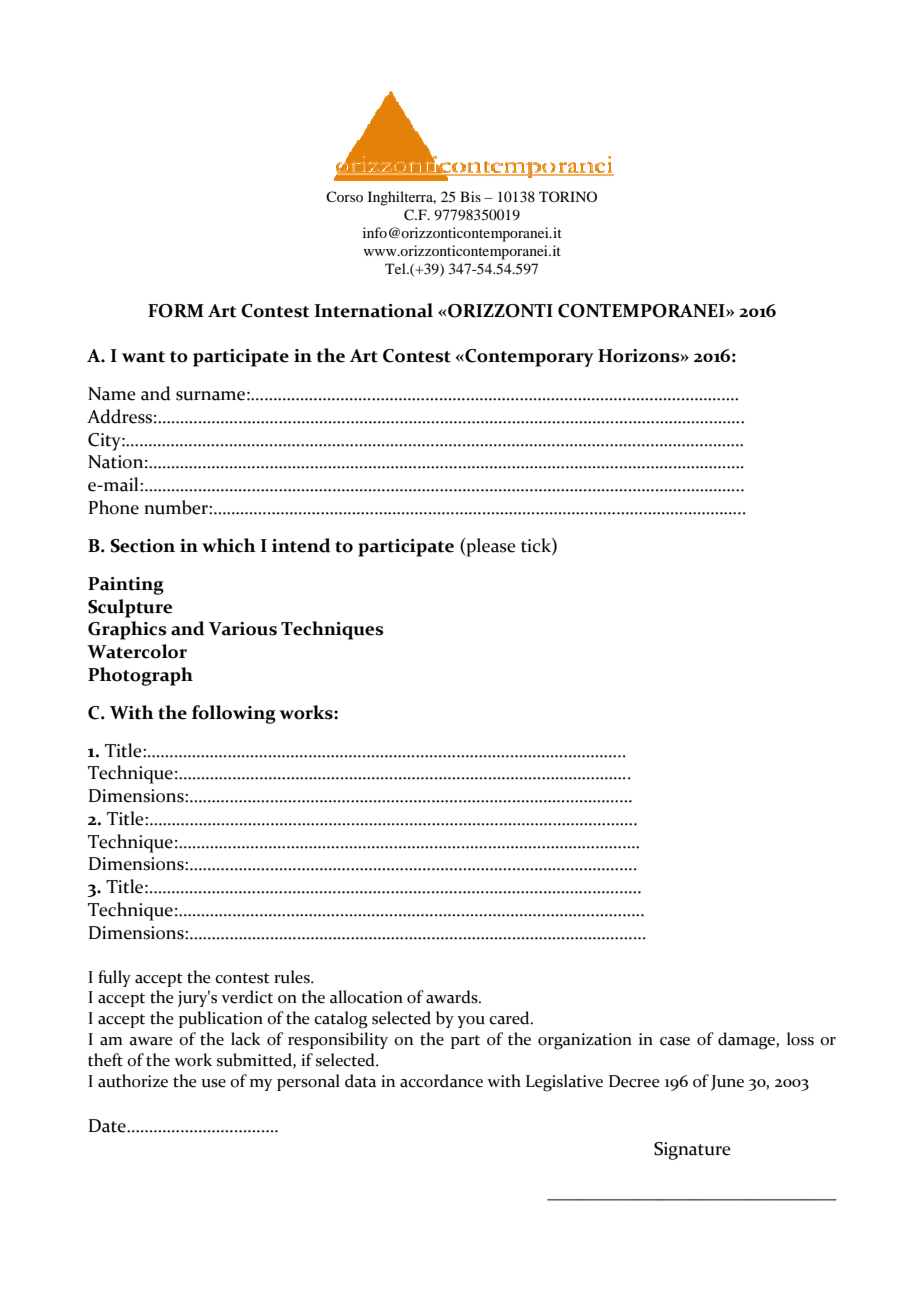 This screenshot has width=924, height=1308. What do you see at coordinates (470, 196) in the screenshot?
I see `Bis` at bounding box center [470, 196].
